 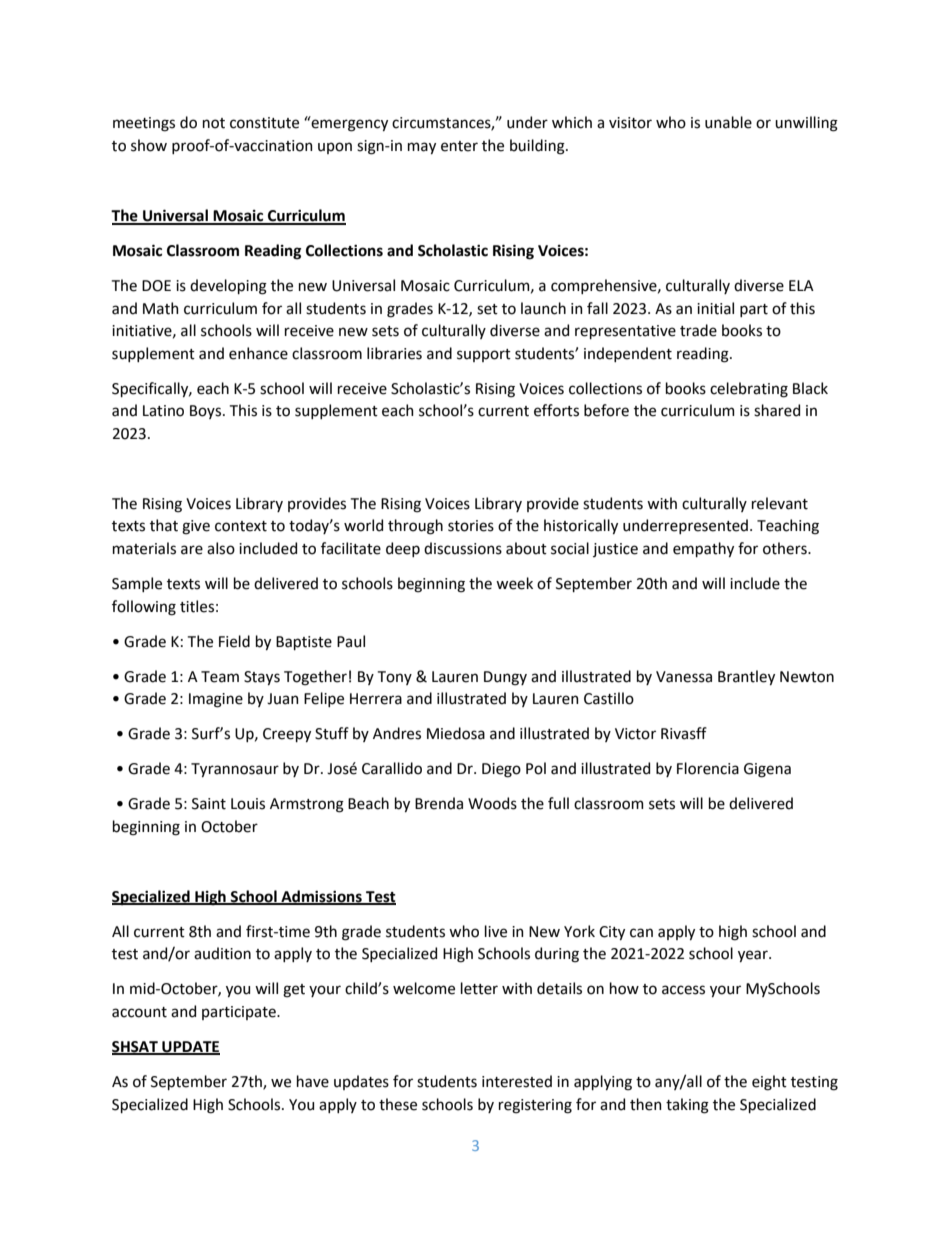 I want to click on Boys, so click(x=205, y=412).
